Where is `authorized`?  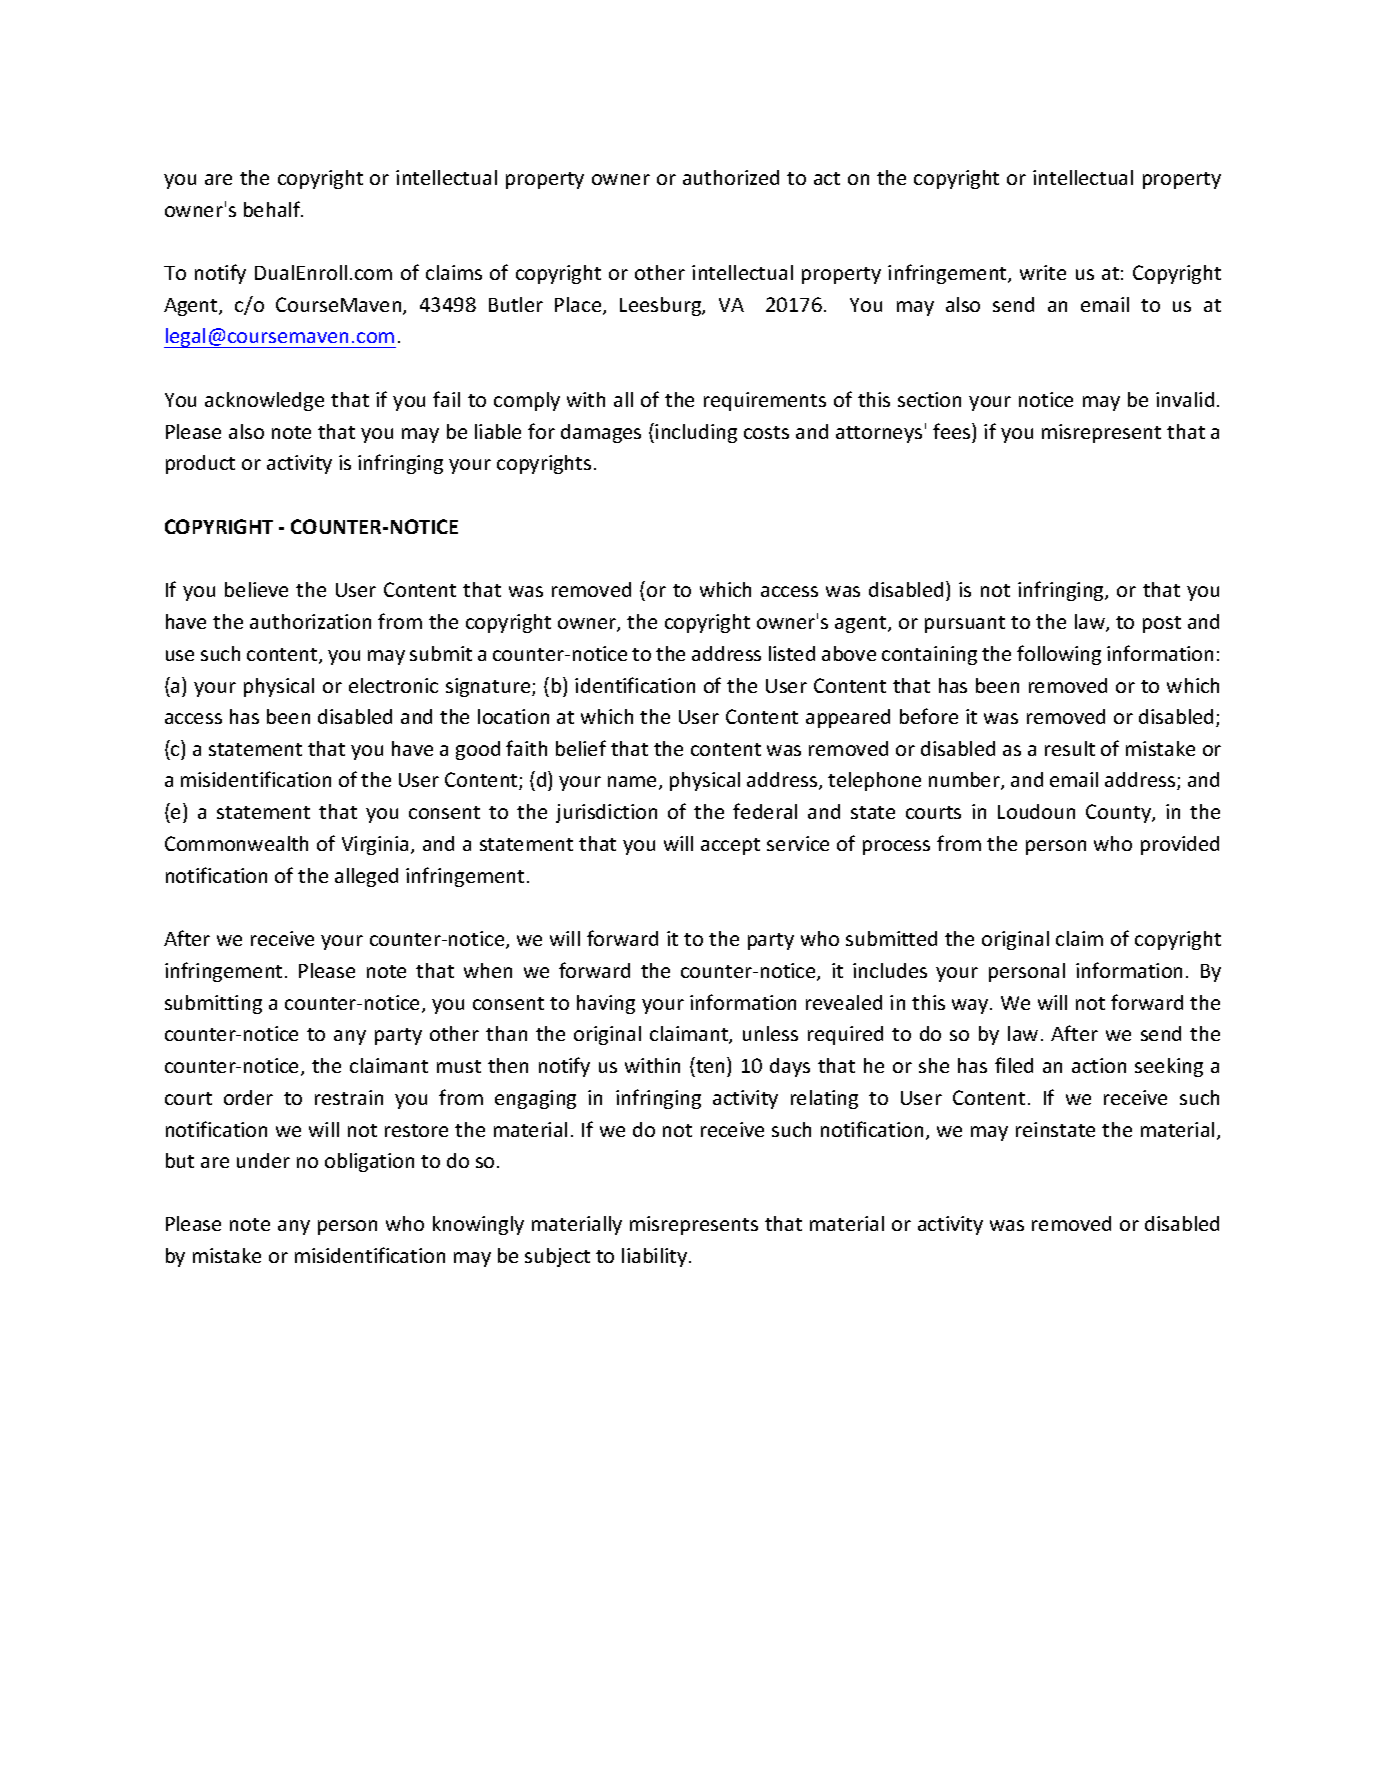 authorized is located at coordinates (731, 177).
